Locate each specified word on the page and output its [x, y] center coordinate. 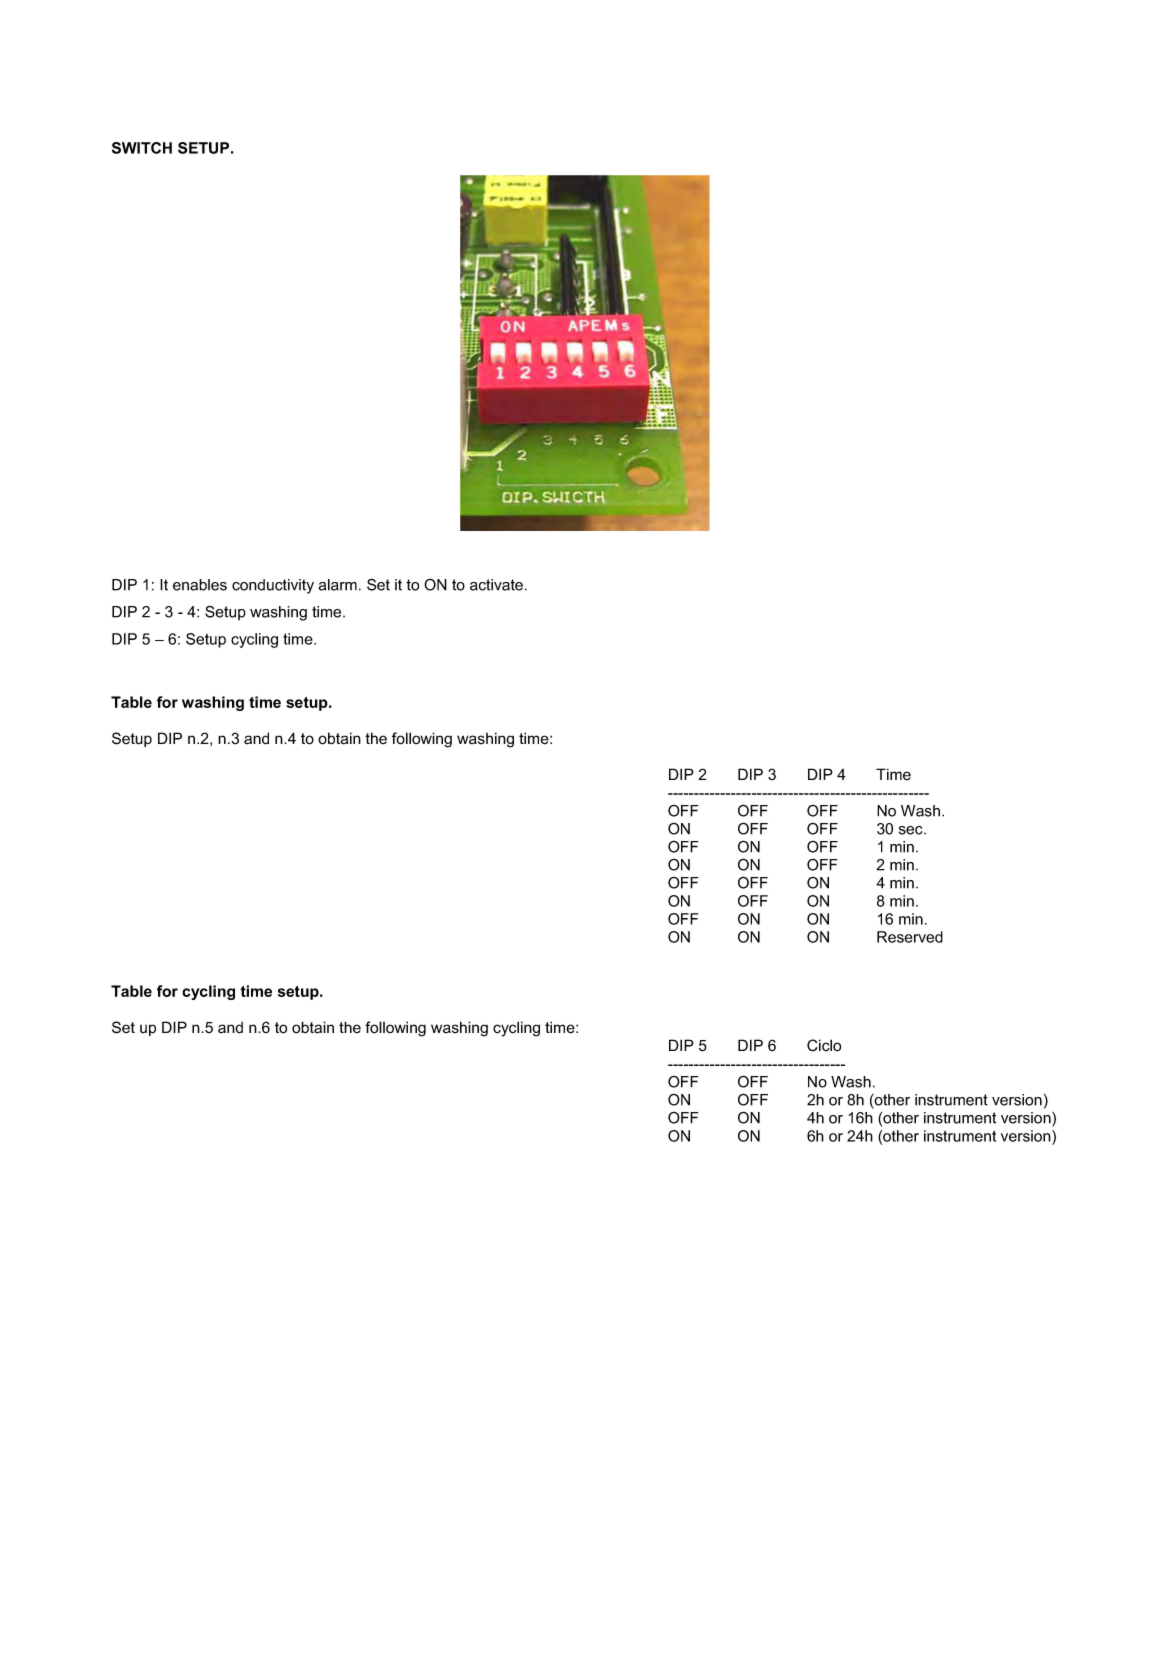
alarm [338, 585]
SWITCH [142, 148]
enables [200, 585]
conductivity [273, 586]
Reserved [910, 937]
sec [912, 830]
